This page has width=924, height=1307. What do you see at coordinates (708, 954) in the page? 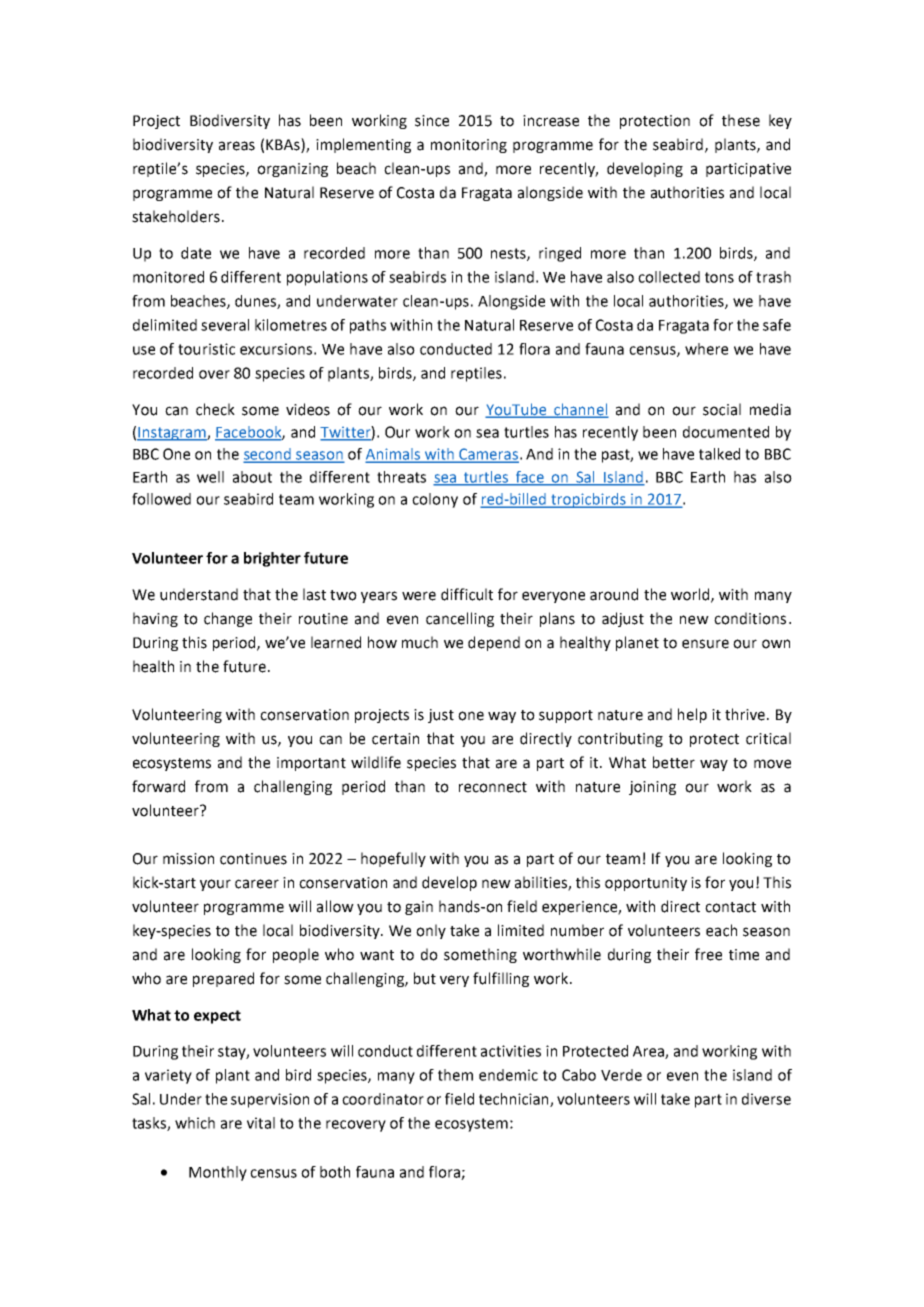
I see `free` at bounding box center [708, 954].
